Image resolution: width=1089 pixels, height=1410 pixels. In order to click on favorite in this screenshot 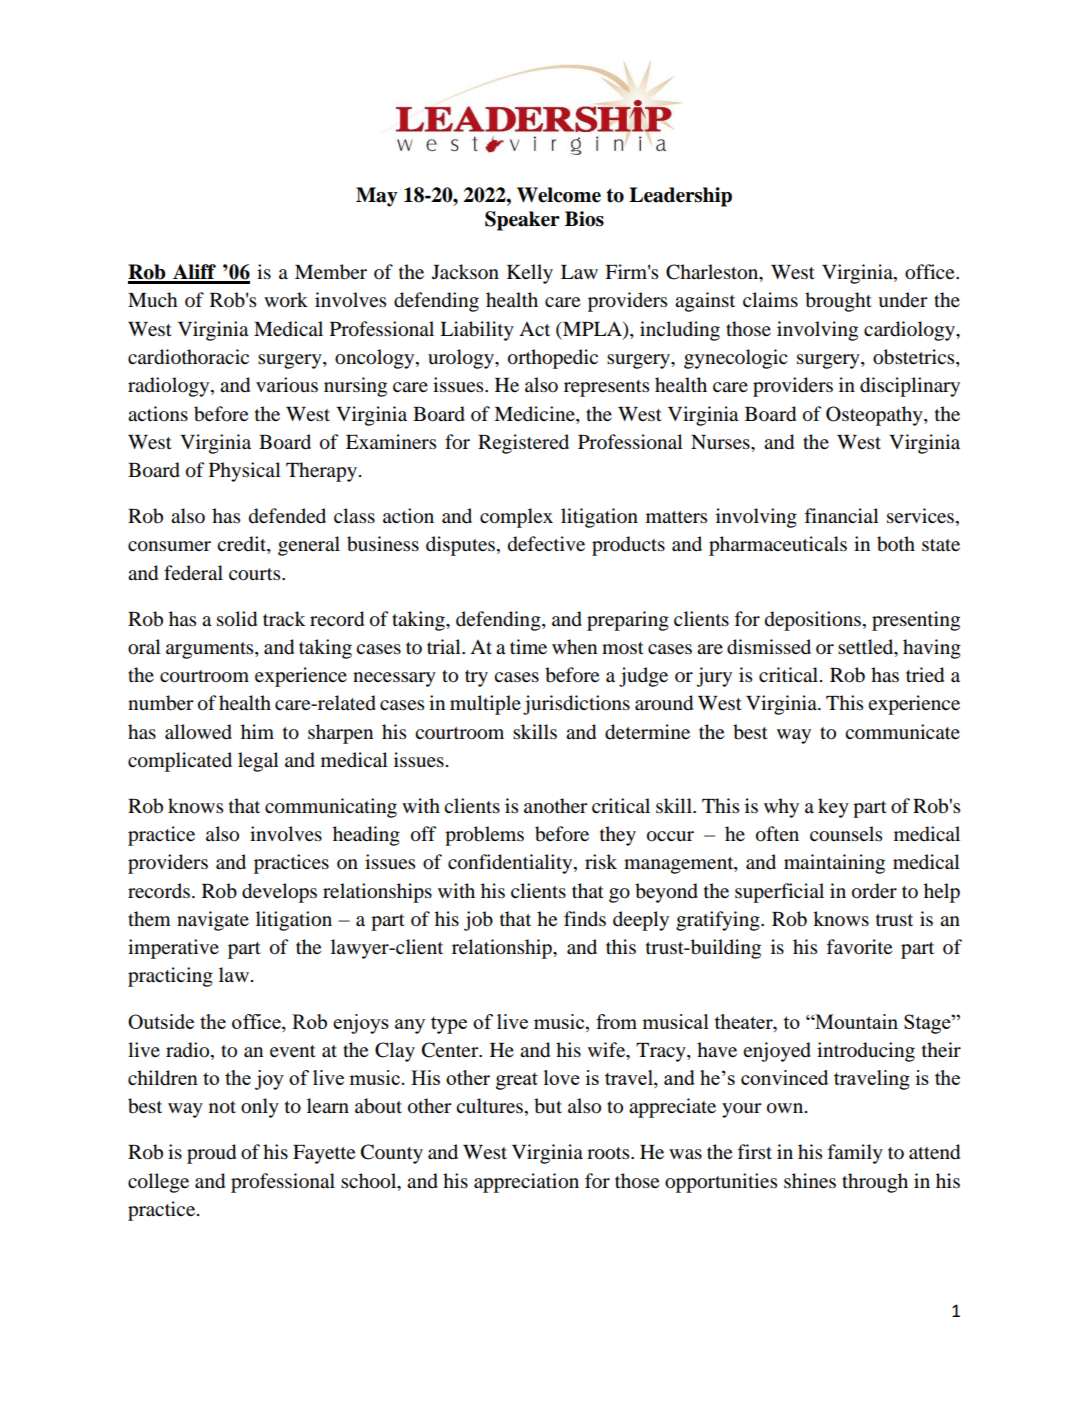, I will do `click(859, 947)`.
